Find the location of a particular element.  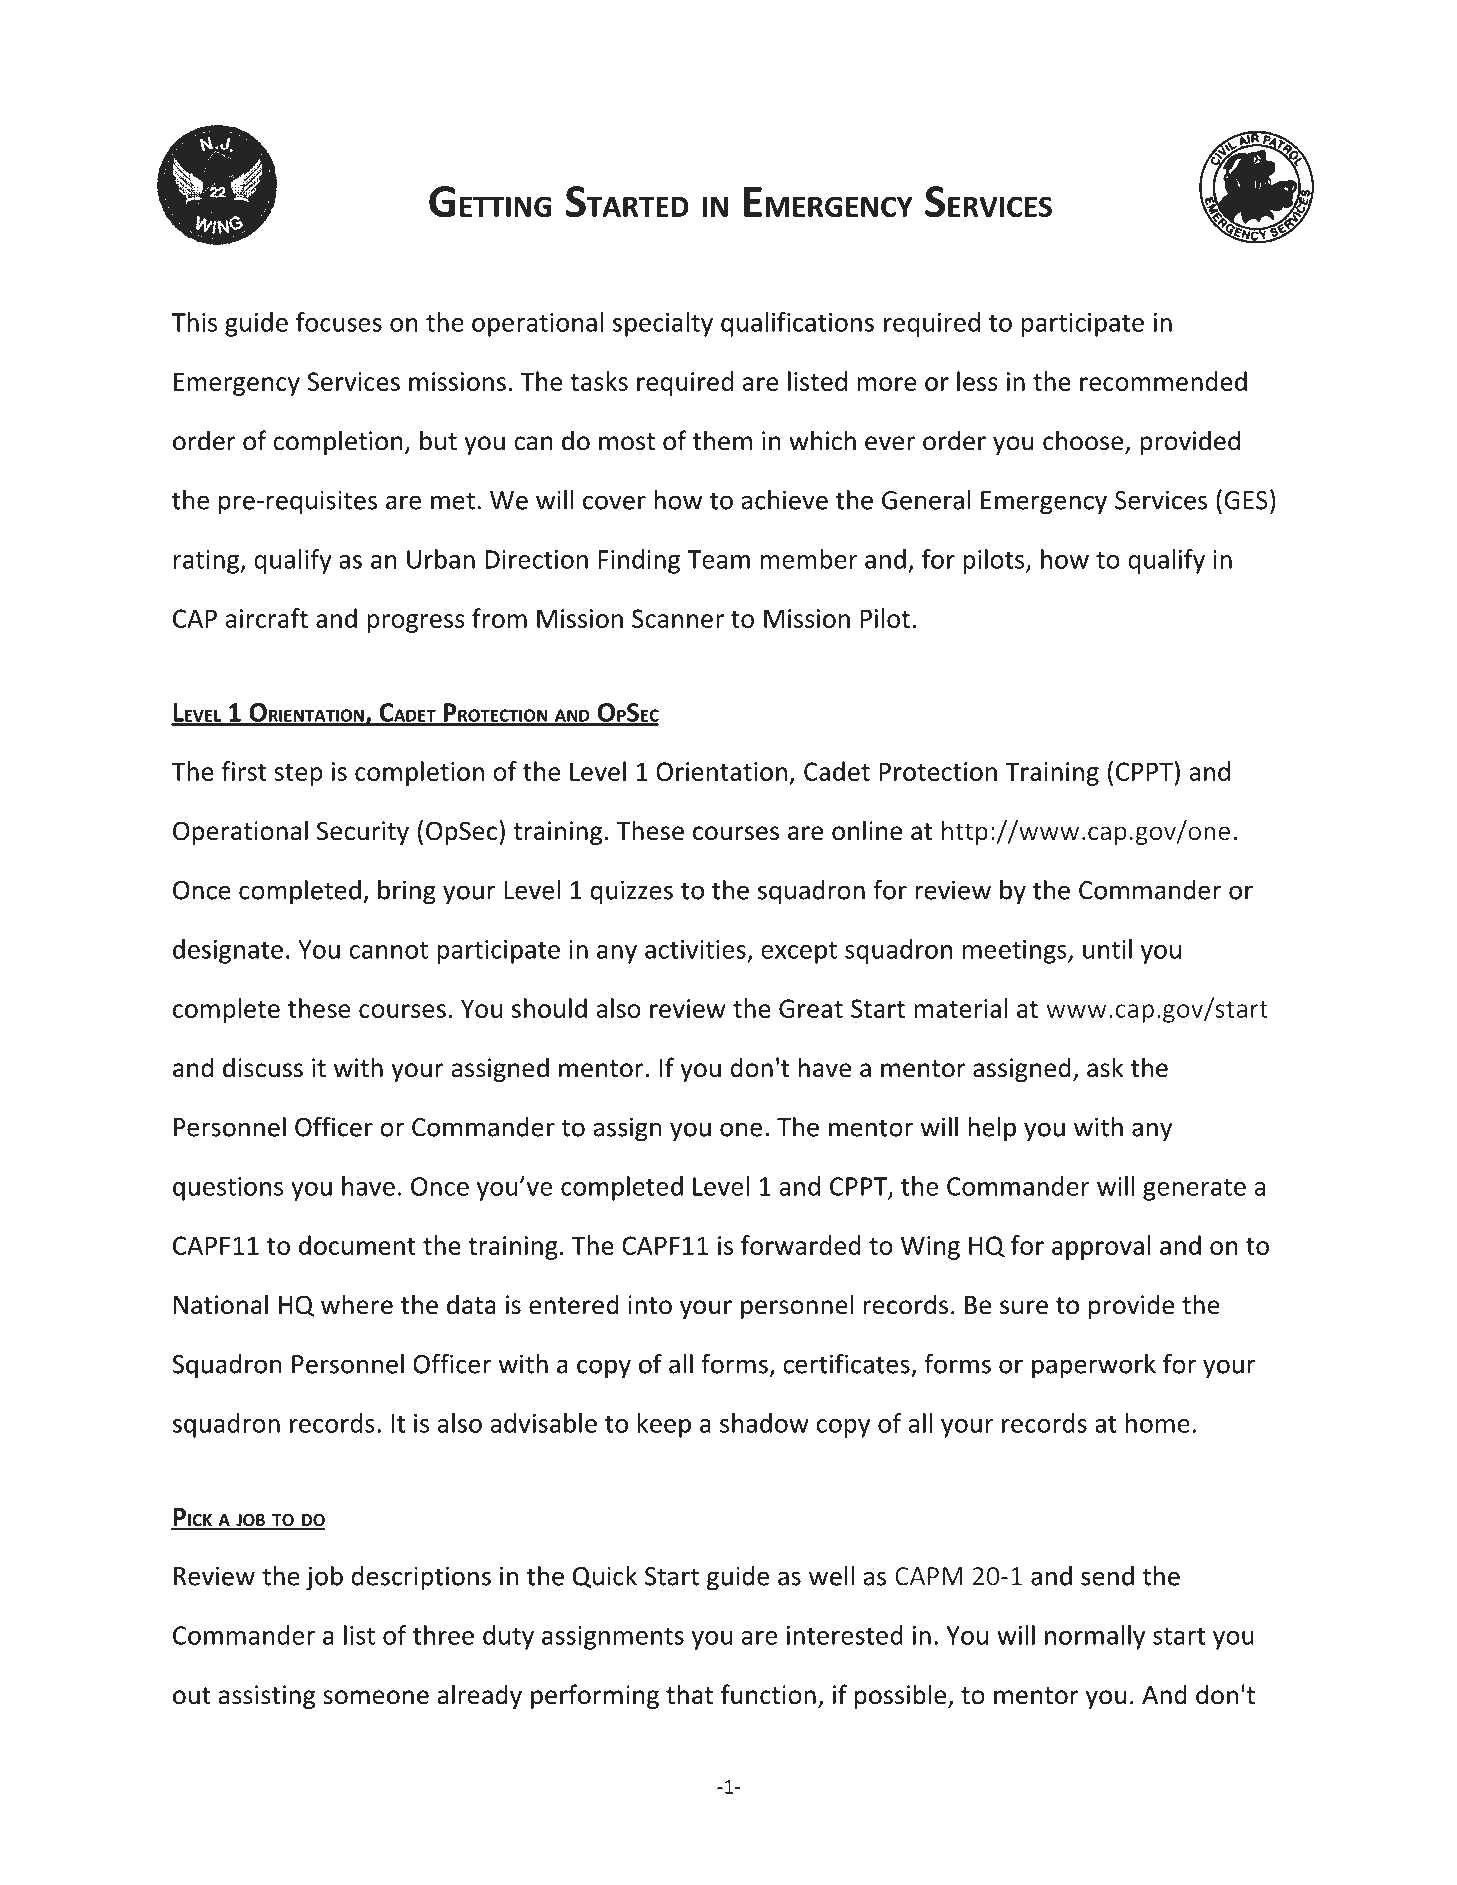

paperwork is located at coordinates (1094, 1366).
